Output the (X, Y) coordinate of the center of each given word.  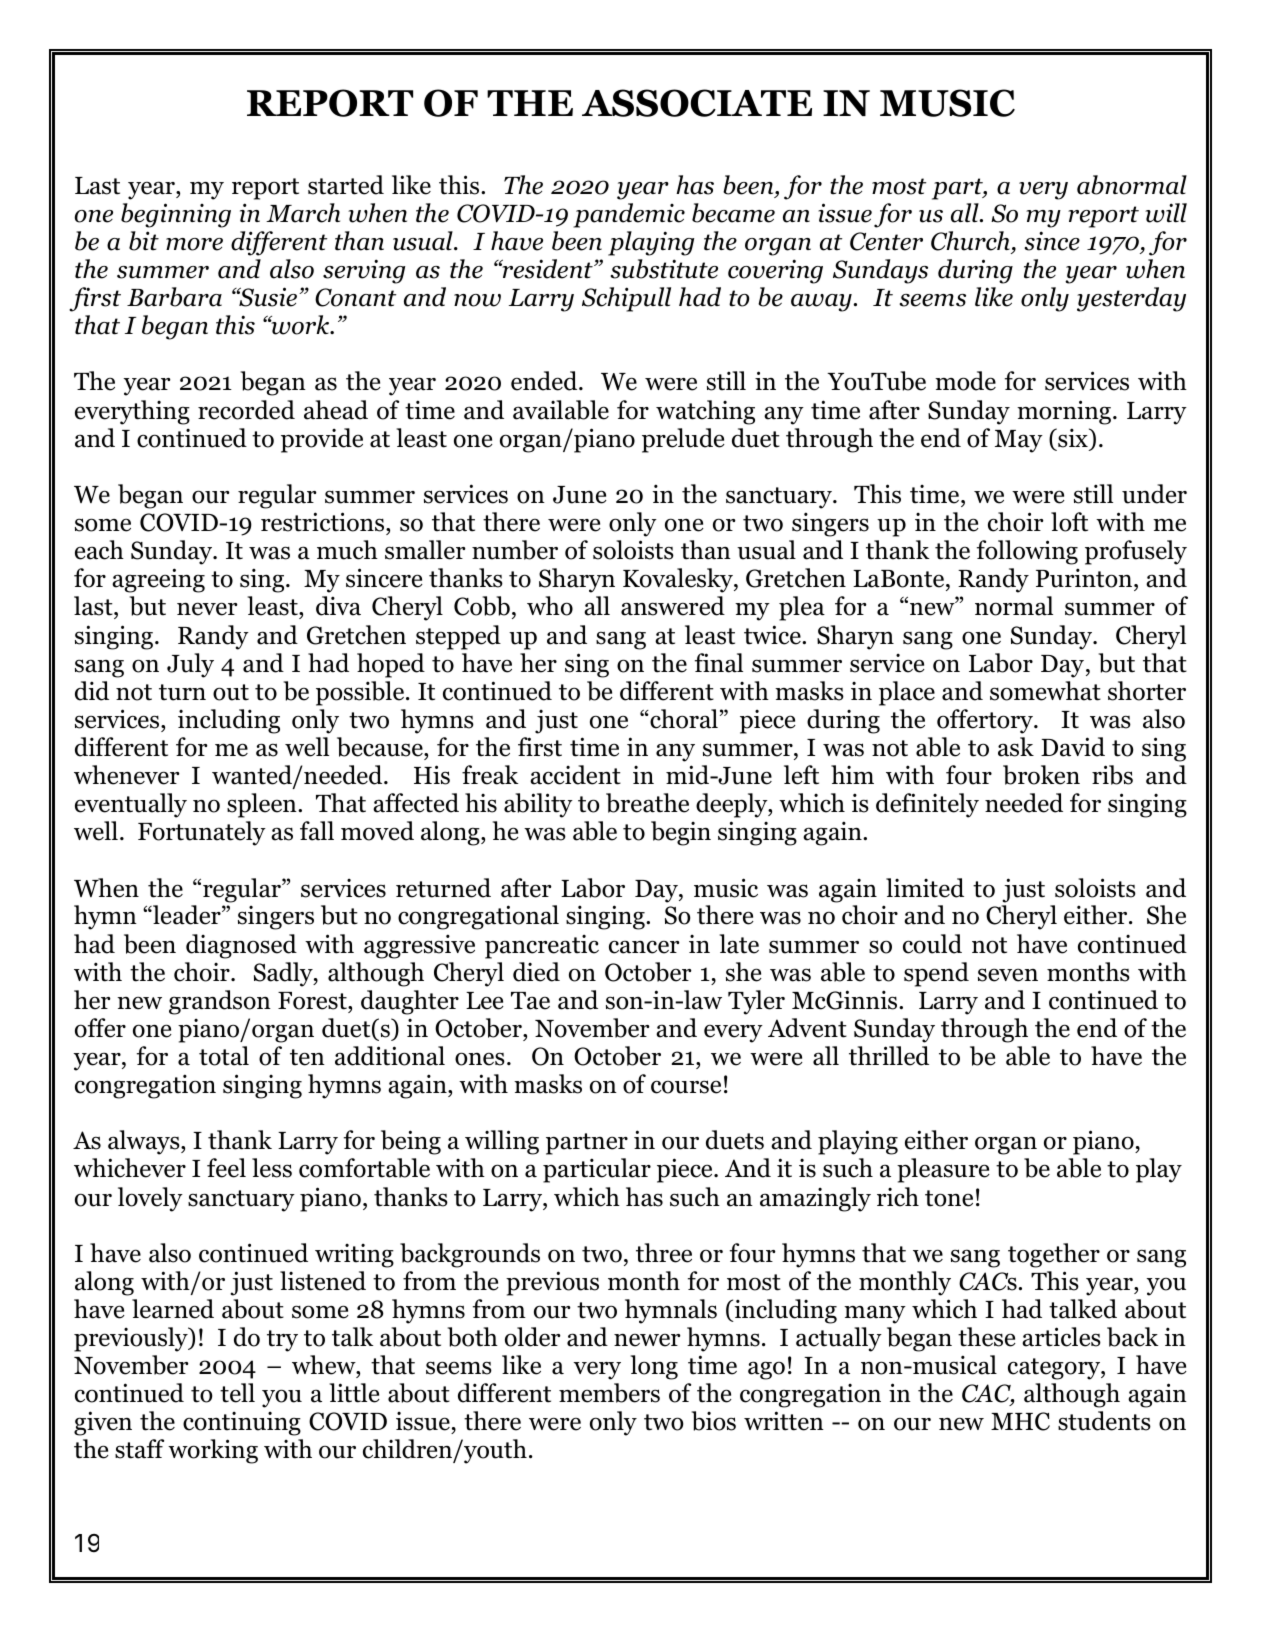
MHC (1020, 1421)
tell (237, 1393)
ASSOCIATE (697, 103)
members (609, 1393)
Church (970, 241)
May (1019, 441)
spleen (263, 805)
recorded (246, 410)
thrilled (889, 1056)
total (224, 1056)
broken (1041, 775)
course (686, 1087)
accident (575, 775)
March (303, 213)
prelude (683, 440)
